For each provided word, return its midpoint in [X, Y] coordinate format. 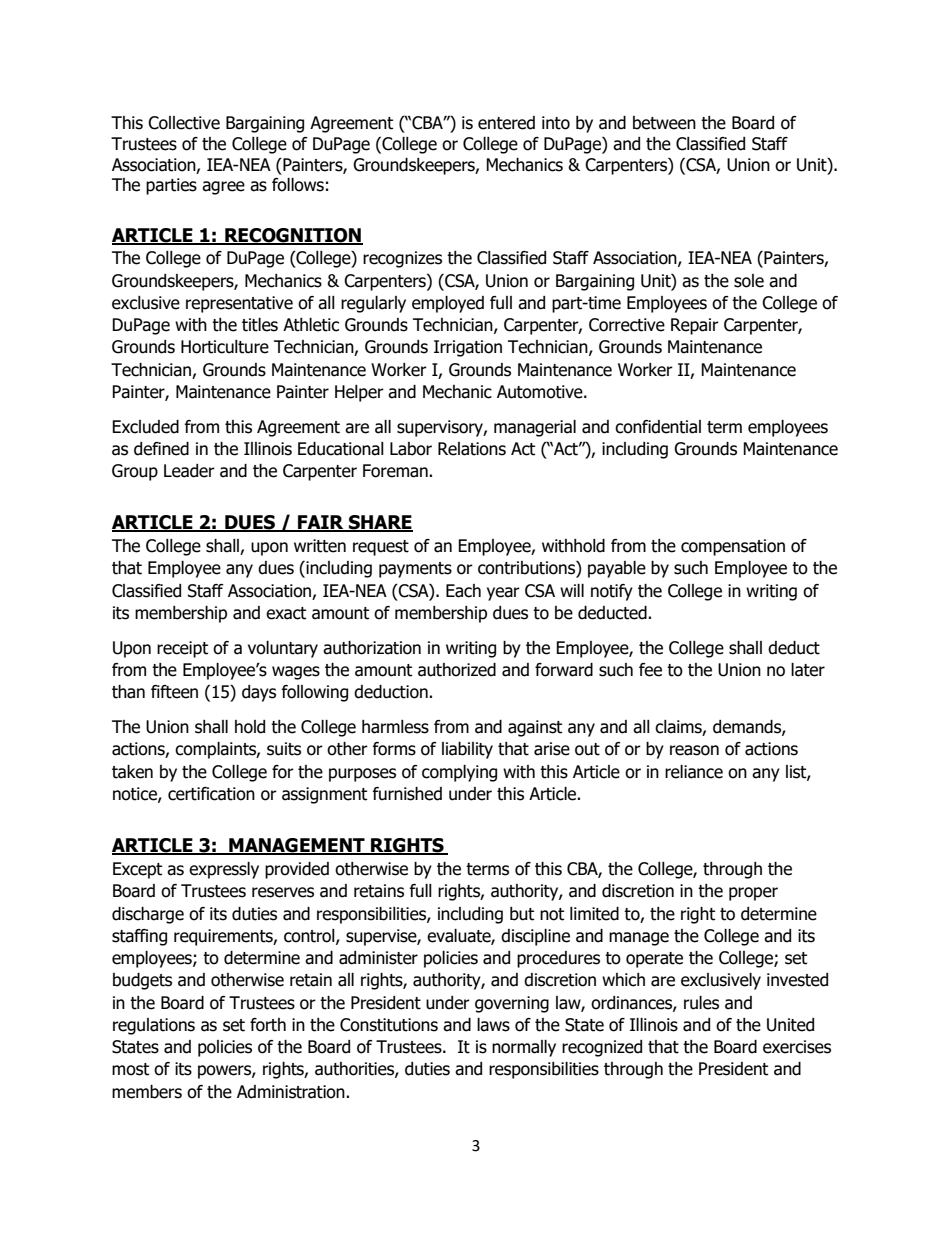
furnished [407, 794]
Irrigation [468, 348]
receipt [182, 649]
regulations [154, 1026]
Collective [184, 123]
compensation [733, 547]
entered [506, 123]
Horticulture [225, 347]
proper [753, 894]
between [664, 123]
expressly [224, 870]
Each [463, 591]
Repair [695, 326]
